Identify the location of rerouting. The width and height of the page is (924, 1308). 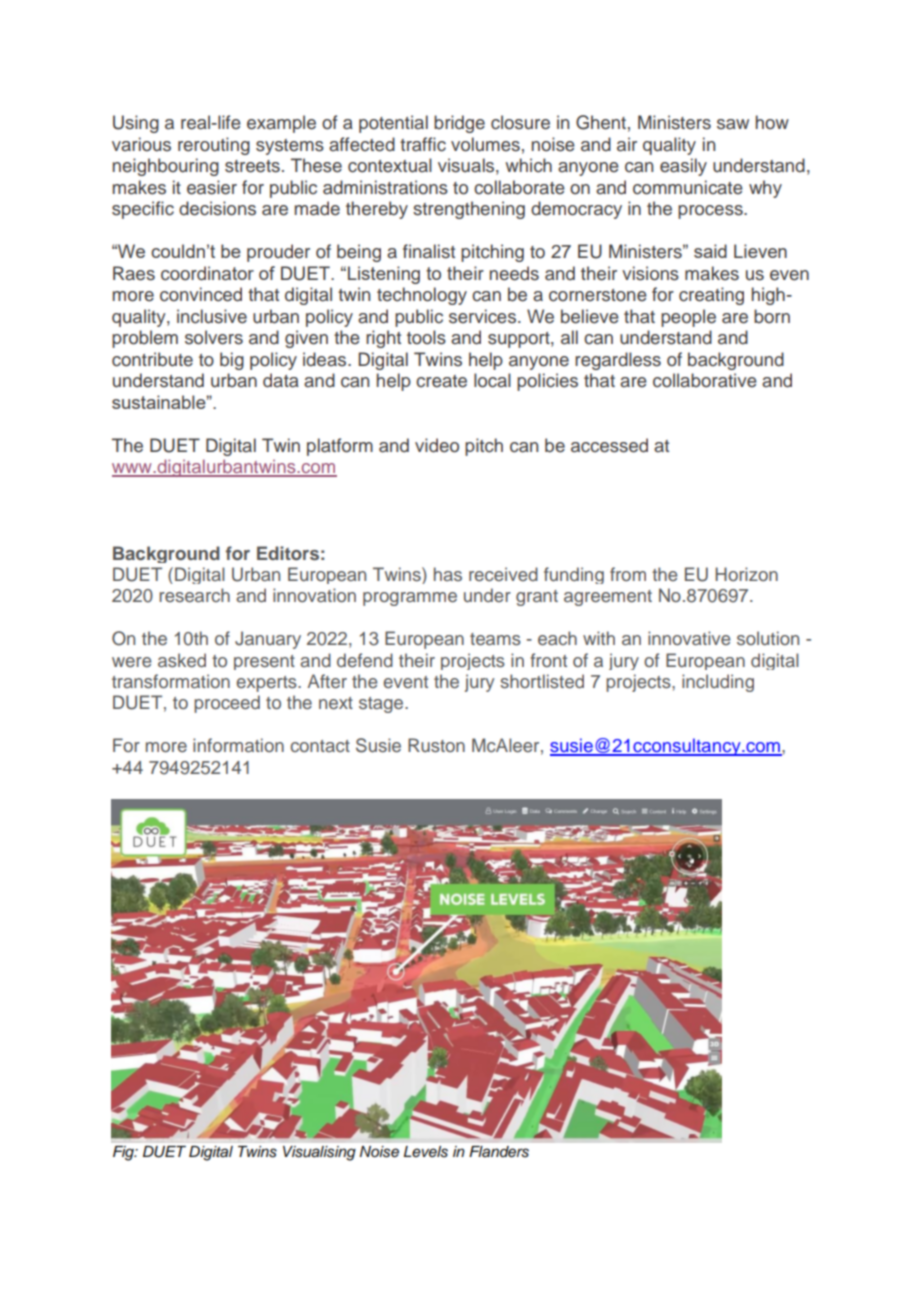
(214, 146).
